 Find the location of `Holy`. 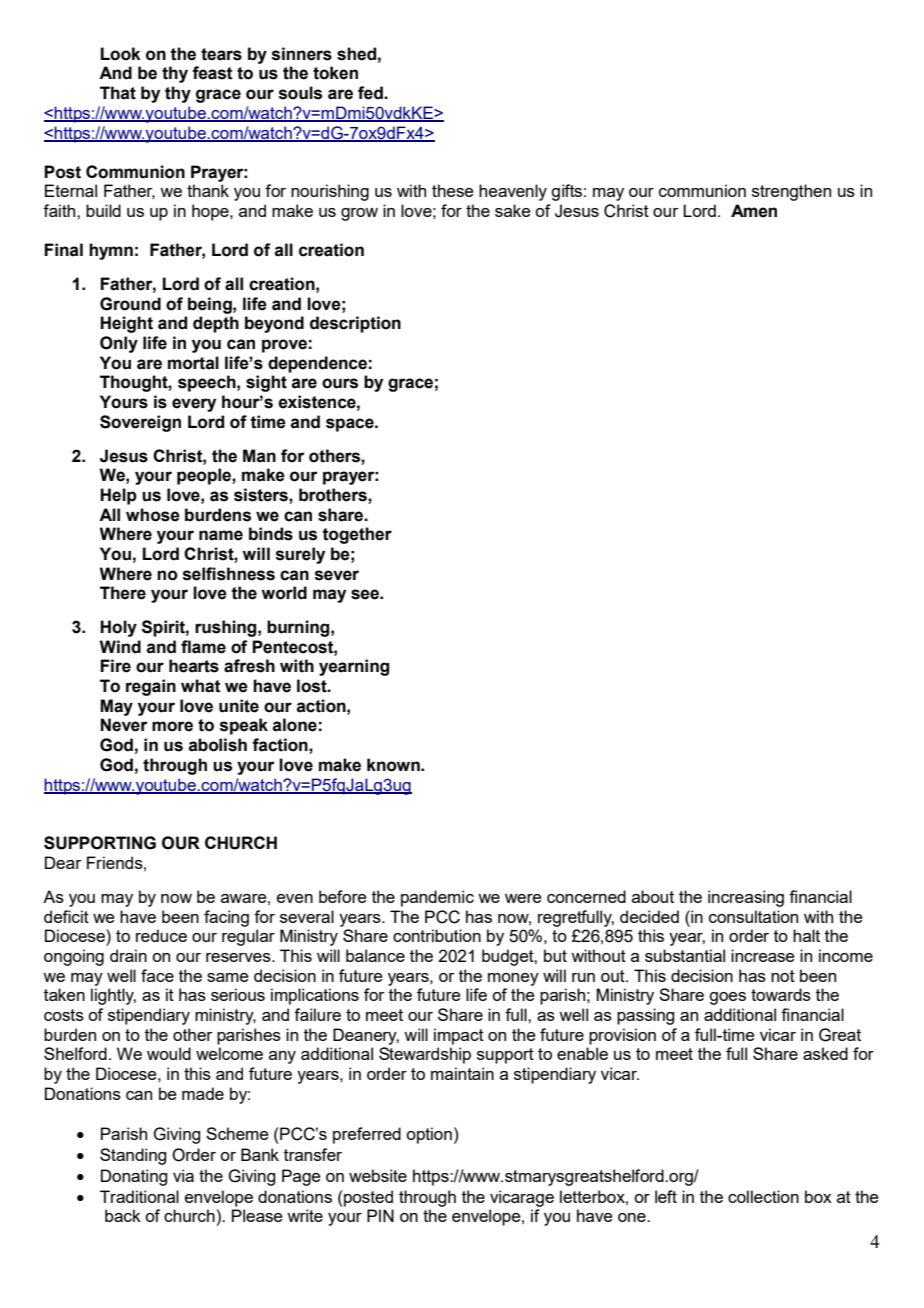

Holy is located at coordinates (118, 628).
